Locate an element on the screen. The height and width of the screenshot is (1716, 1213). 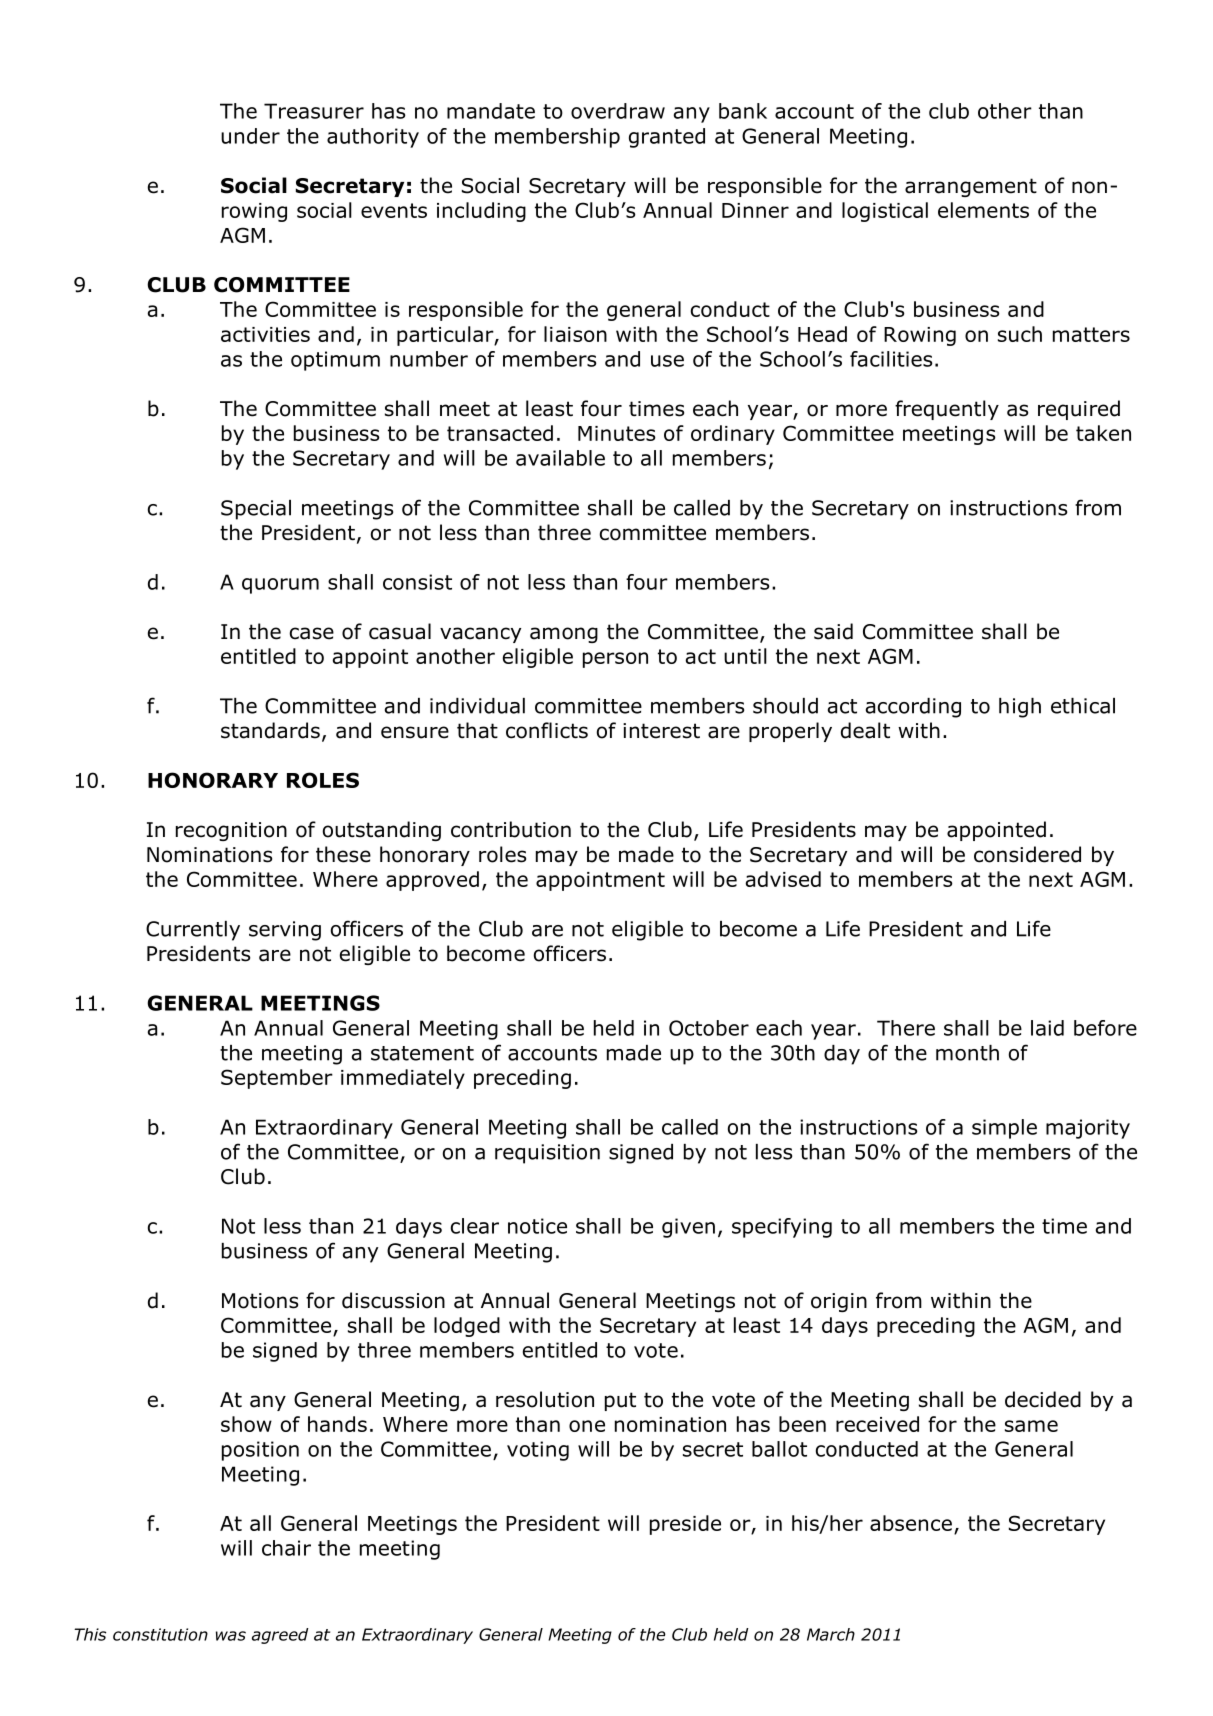
recognition is located at coordinates (231, 831).
